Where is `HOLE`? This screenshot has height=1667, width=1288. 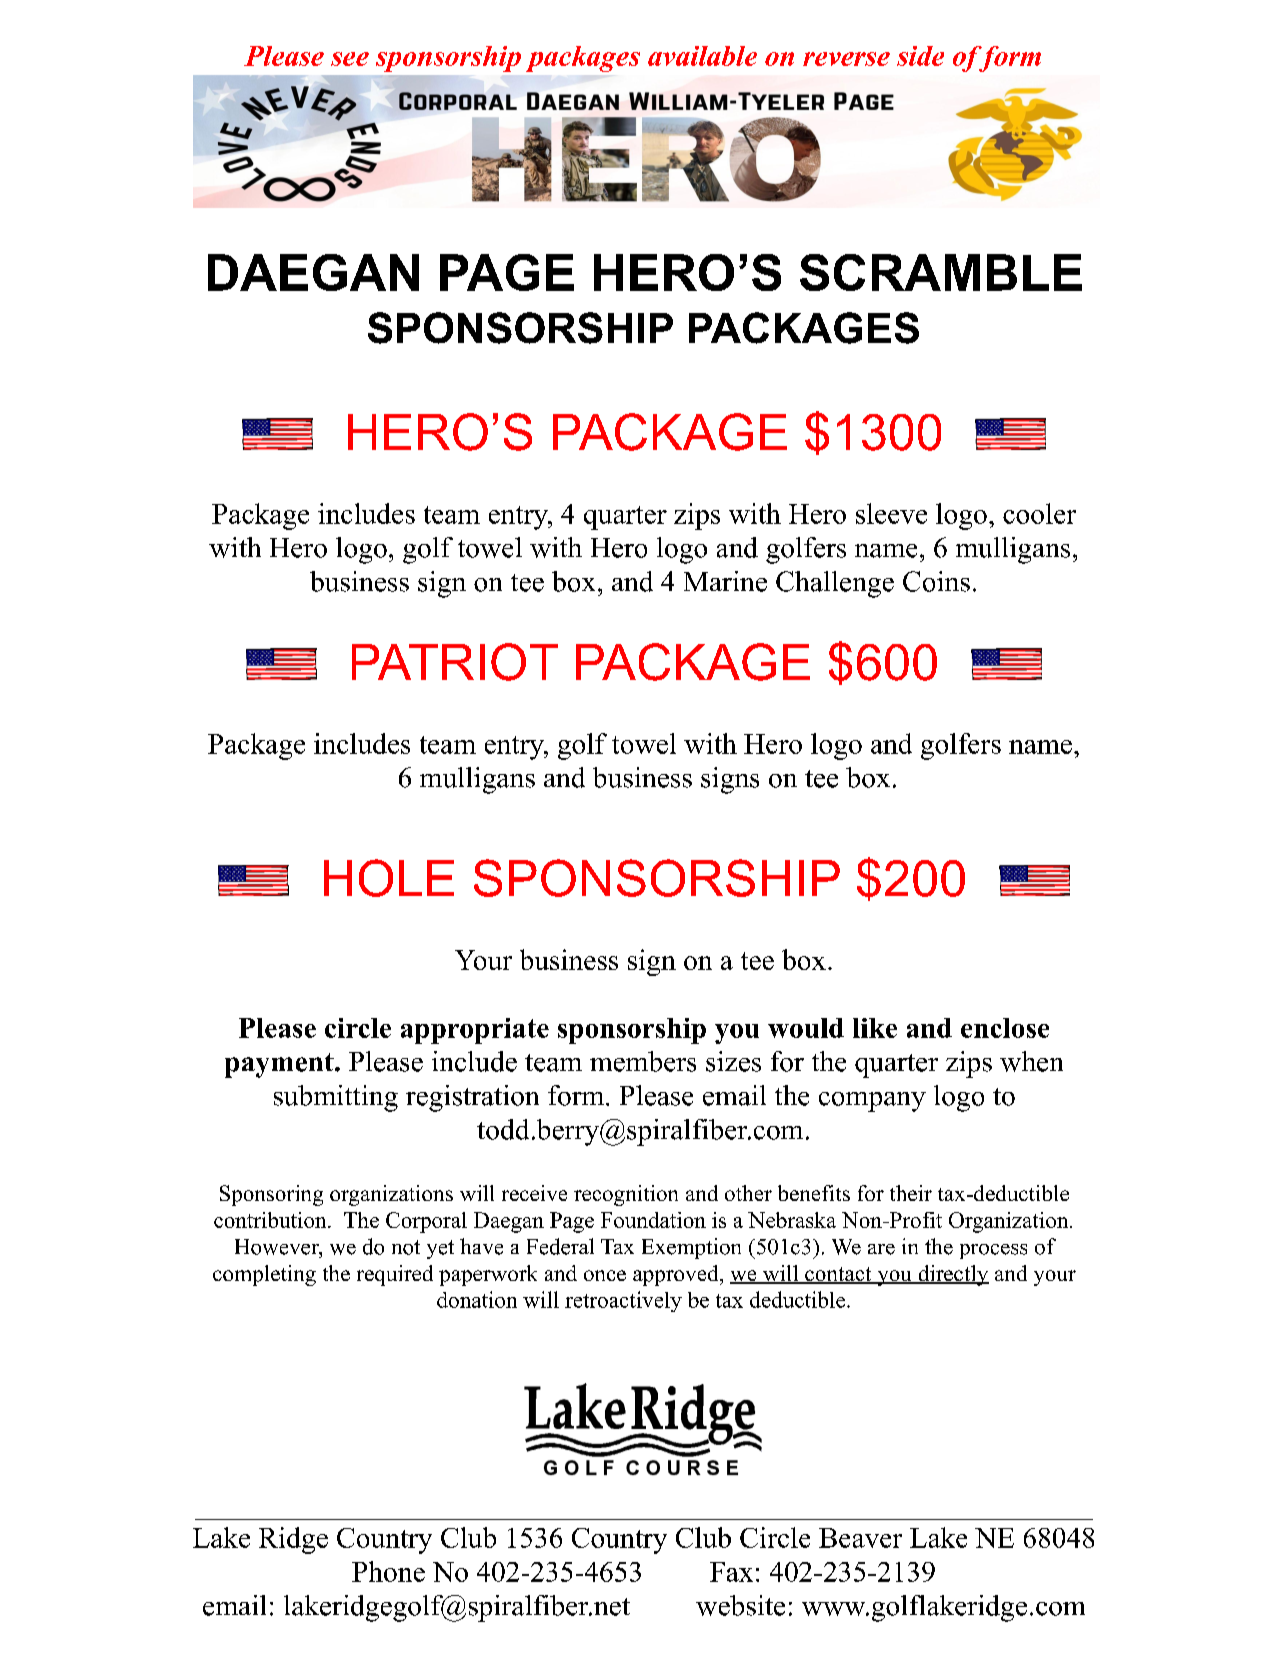 HOLE is located at coordinates (389, 878).
